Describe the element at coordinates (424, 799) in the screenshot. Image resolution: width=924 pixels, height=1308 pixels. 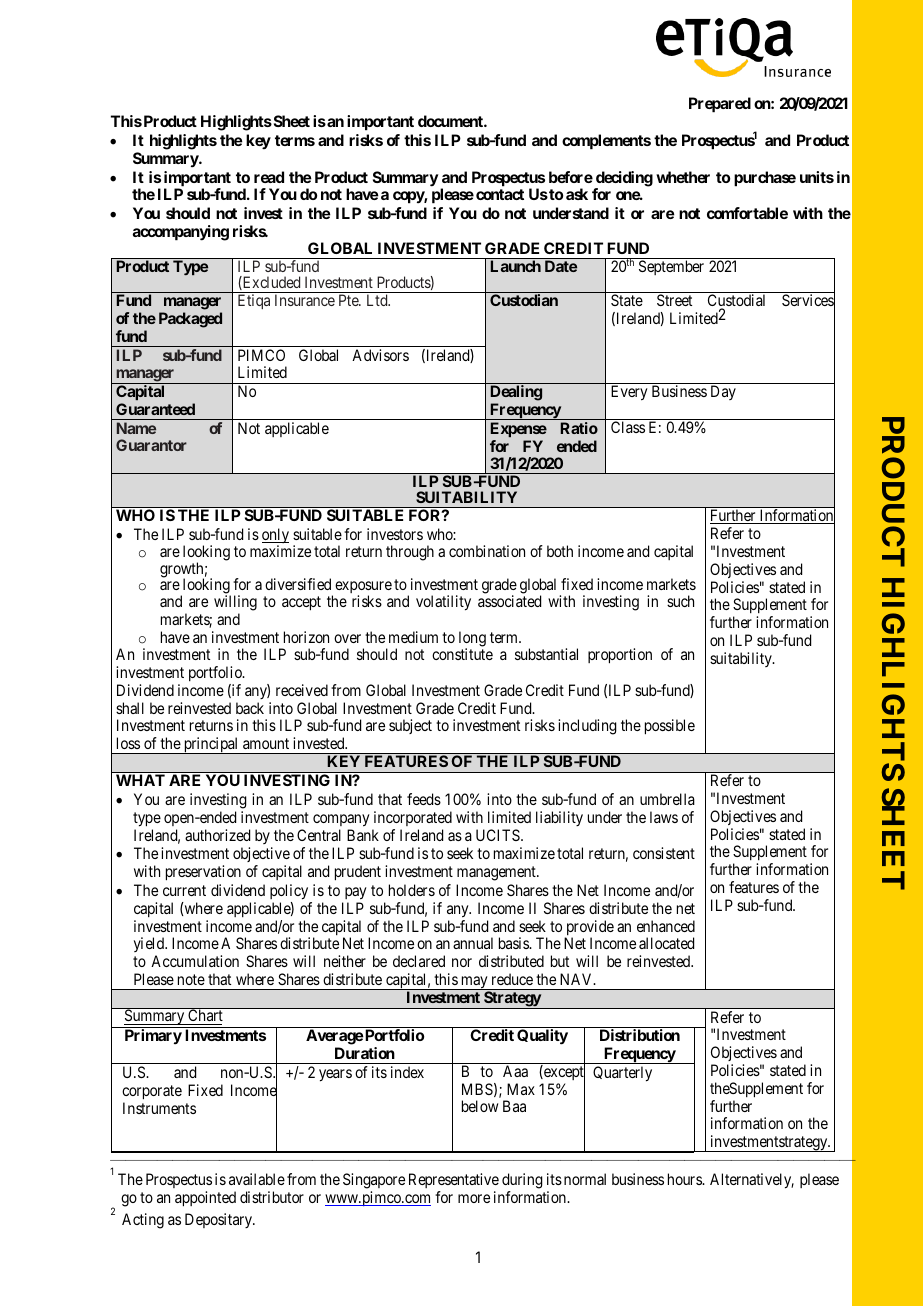
I see `feeds` at that location.
